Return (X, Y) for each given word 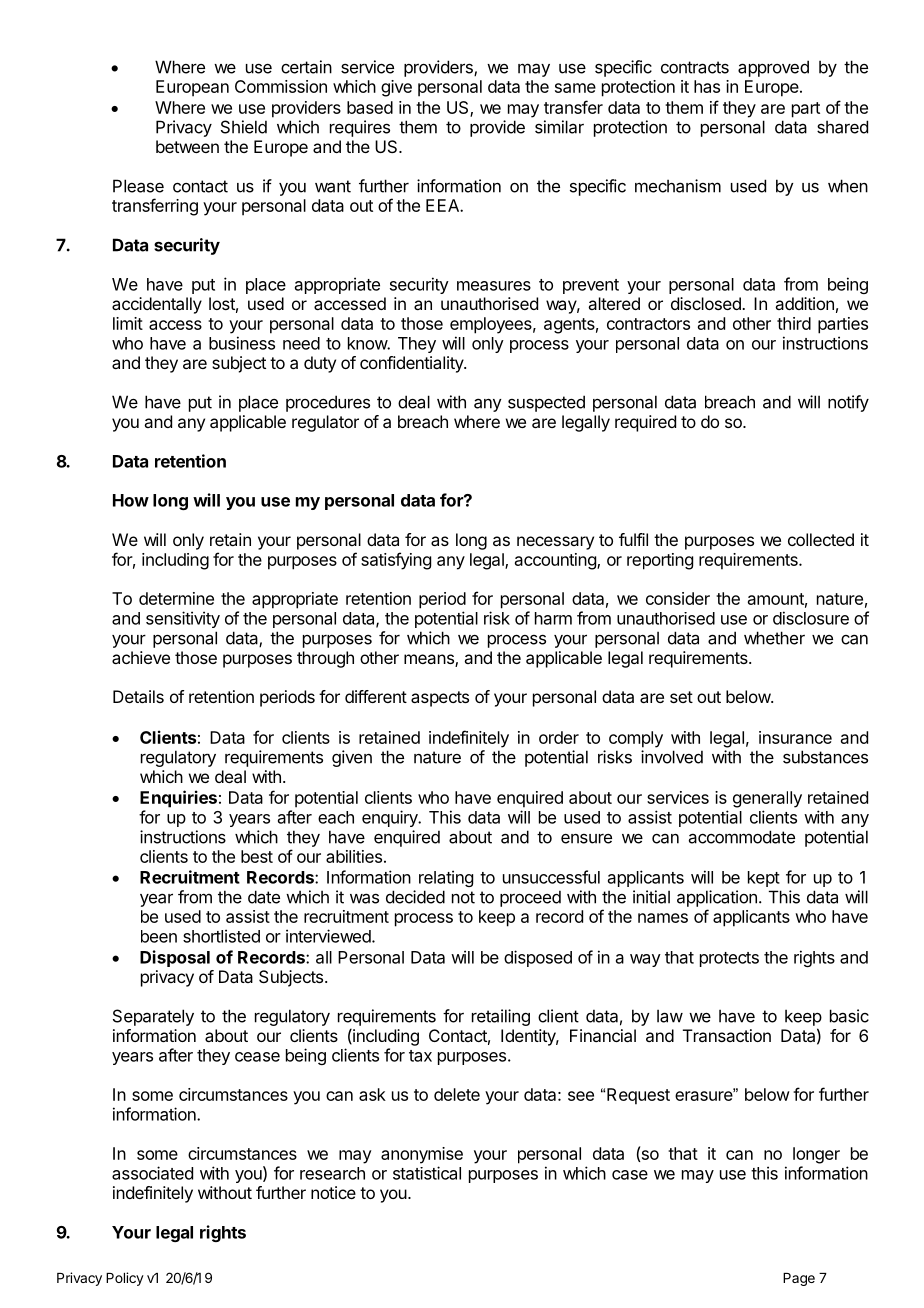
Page (799, 1279)
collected (821, 539)
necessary (555, 543)
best (257, 856)
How (131, 500)
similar (559, 127)
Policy (125, 1279)
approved (773, 68)
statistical (427, 1173)
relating (446, 878)
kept (764, 879)
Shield (244, 127)
